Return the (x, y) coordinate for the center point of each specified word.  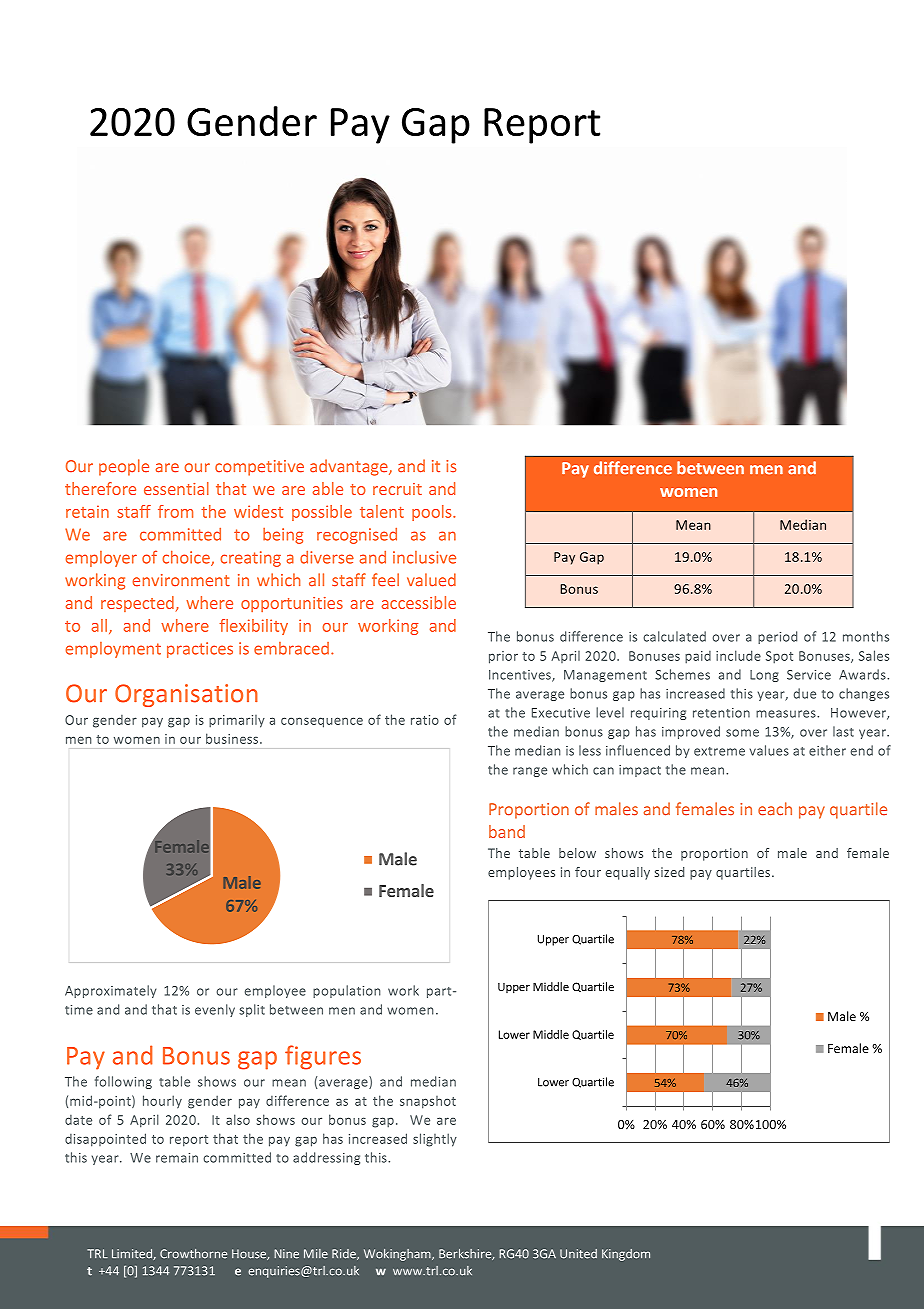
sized (669, 872)
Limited (133, 1254)
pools (433, 513)
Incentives (521, 676)
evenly (215, 1010)
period (777, 637)
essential (176, 488)
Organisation (186, 695)
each (775, 809)
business (233, 738)
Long (764, 676)
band (507, 831)
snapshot (428, 1102)
